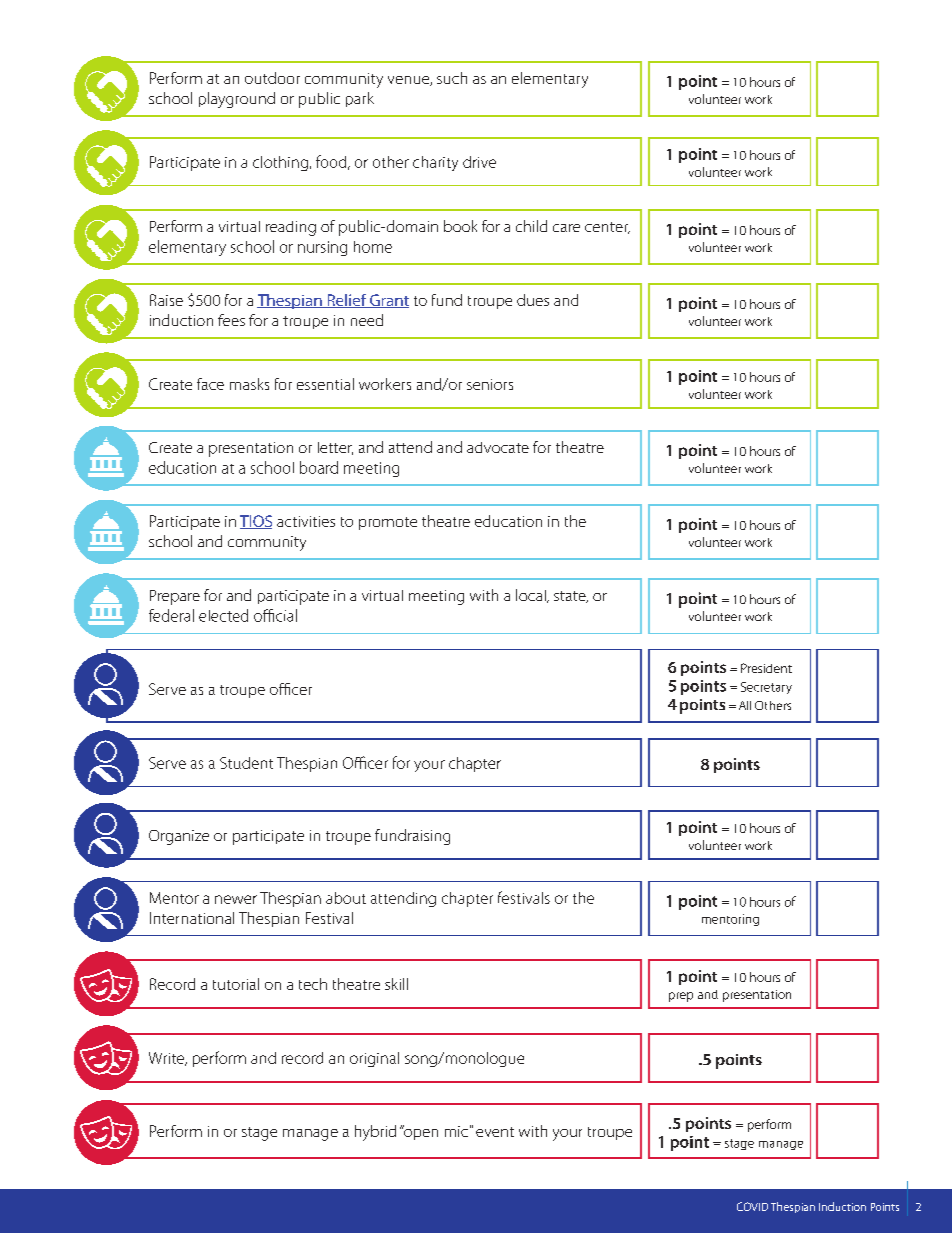  What do you see at coordinates (532, 596) in the screenshot?
I see `local` at bounding box center [532, 596].
